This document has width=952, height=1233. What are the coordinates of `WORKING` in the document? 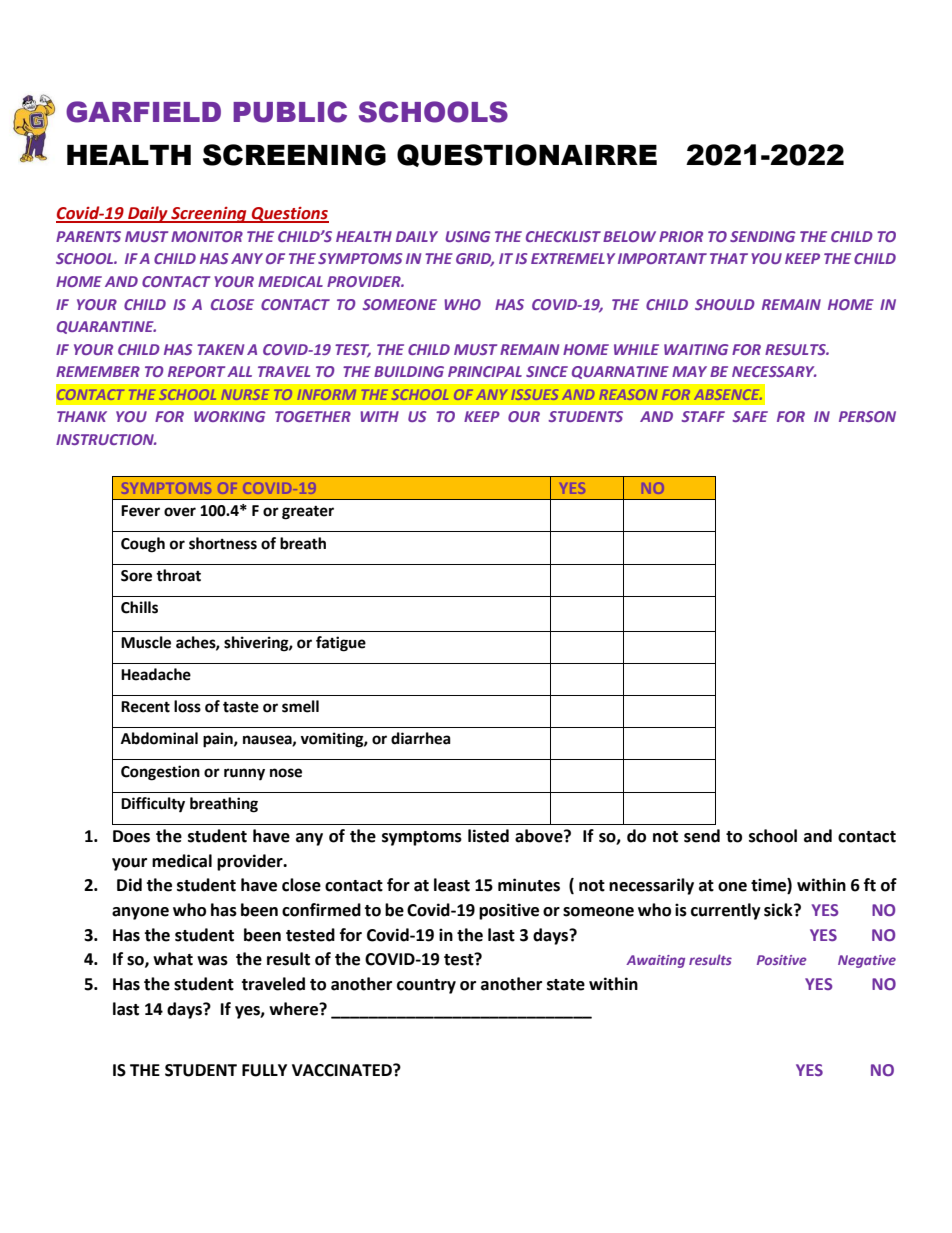 It's located at (230, 416).
